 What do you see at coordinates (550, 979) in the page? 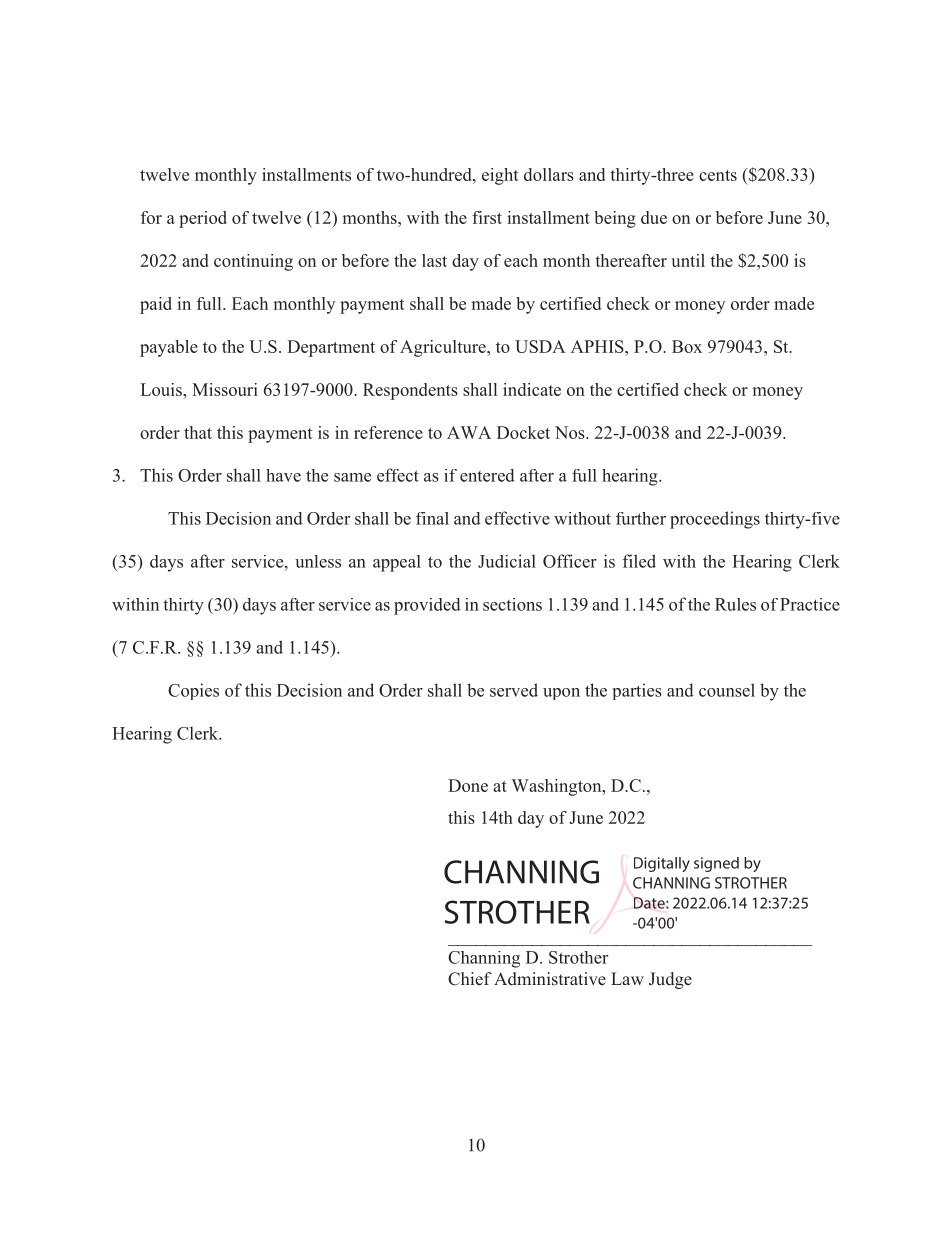
I see `Administrative` at bounding box center [550, 979].
